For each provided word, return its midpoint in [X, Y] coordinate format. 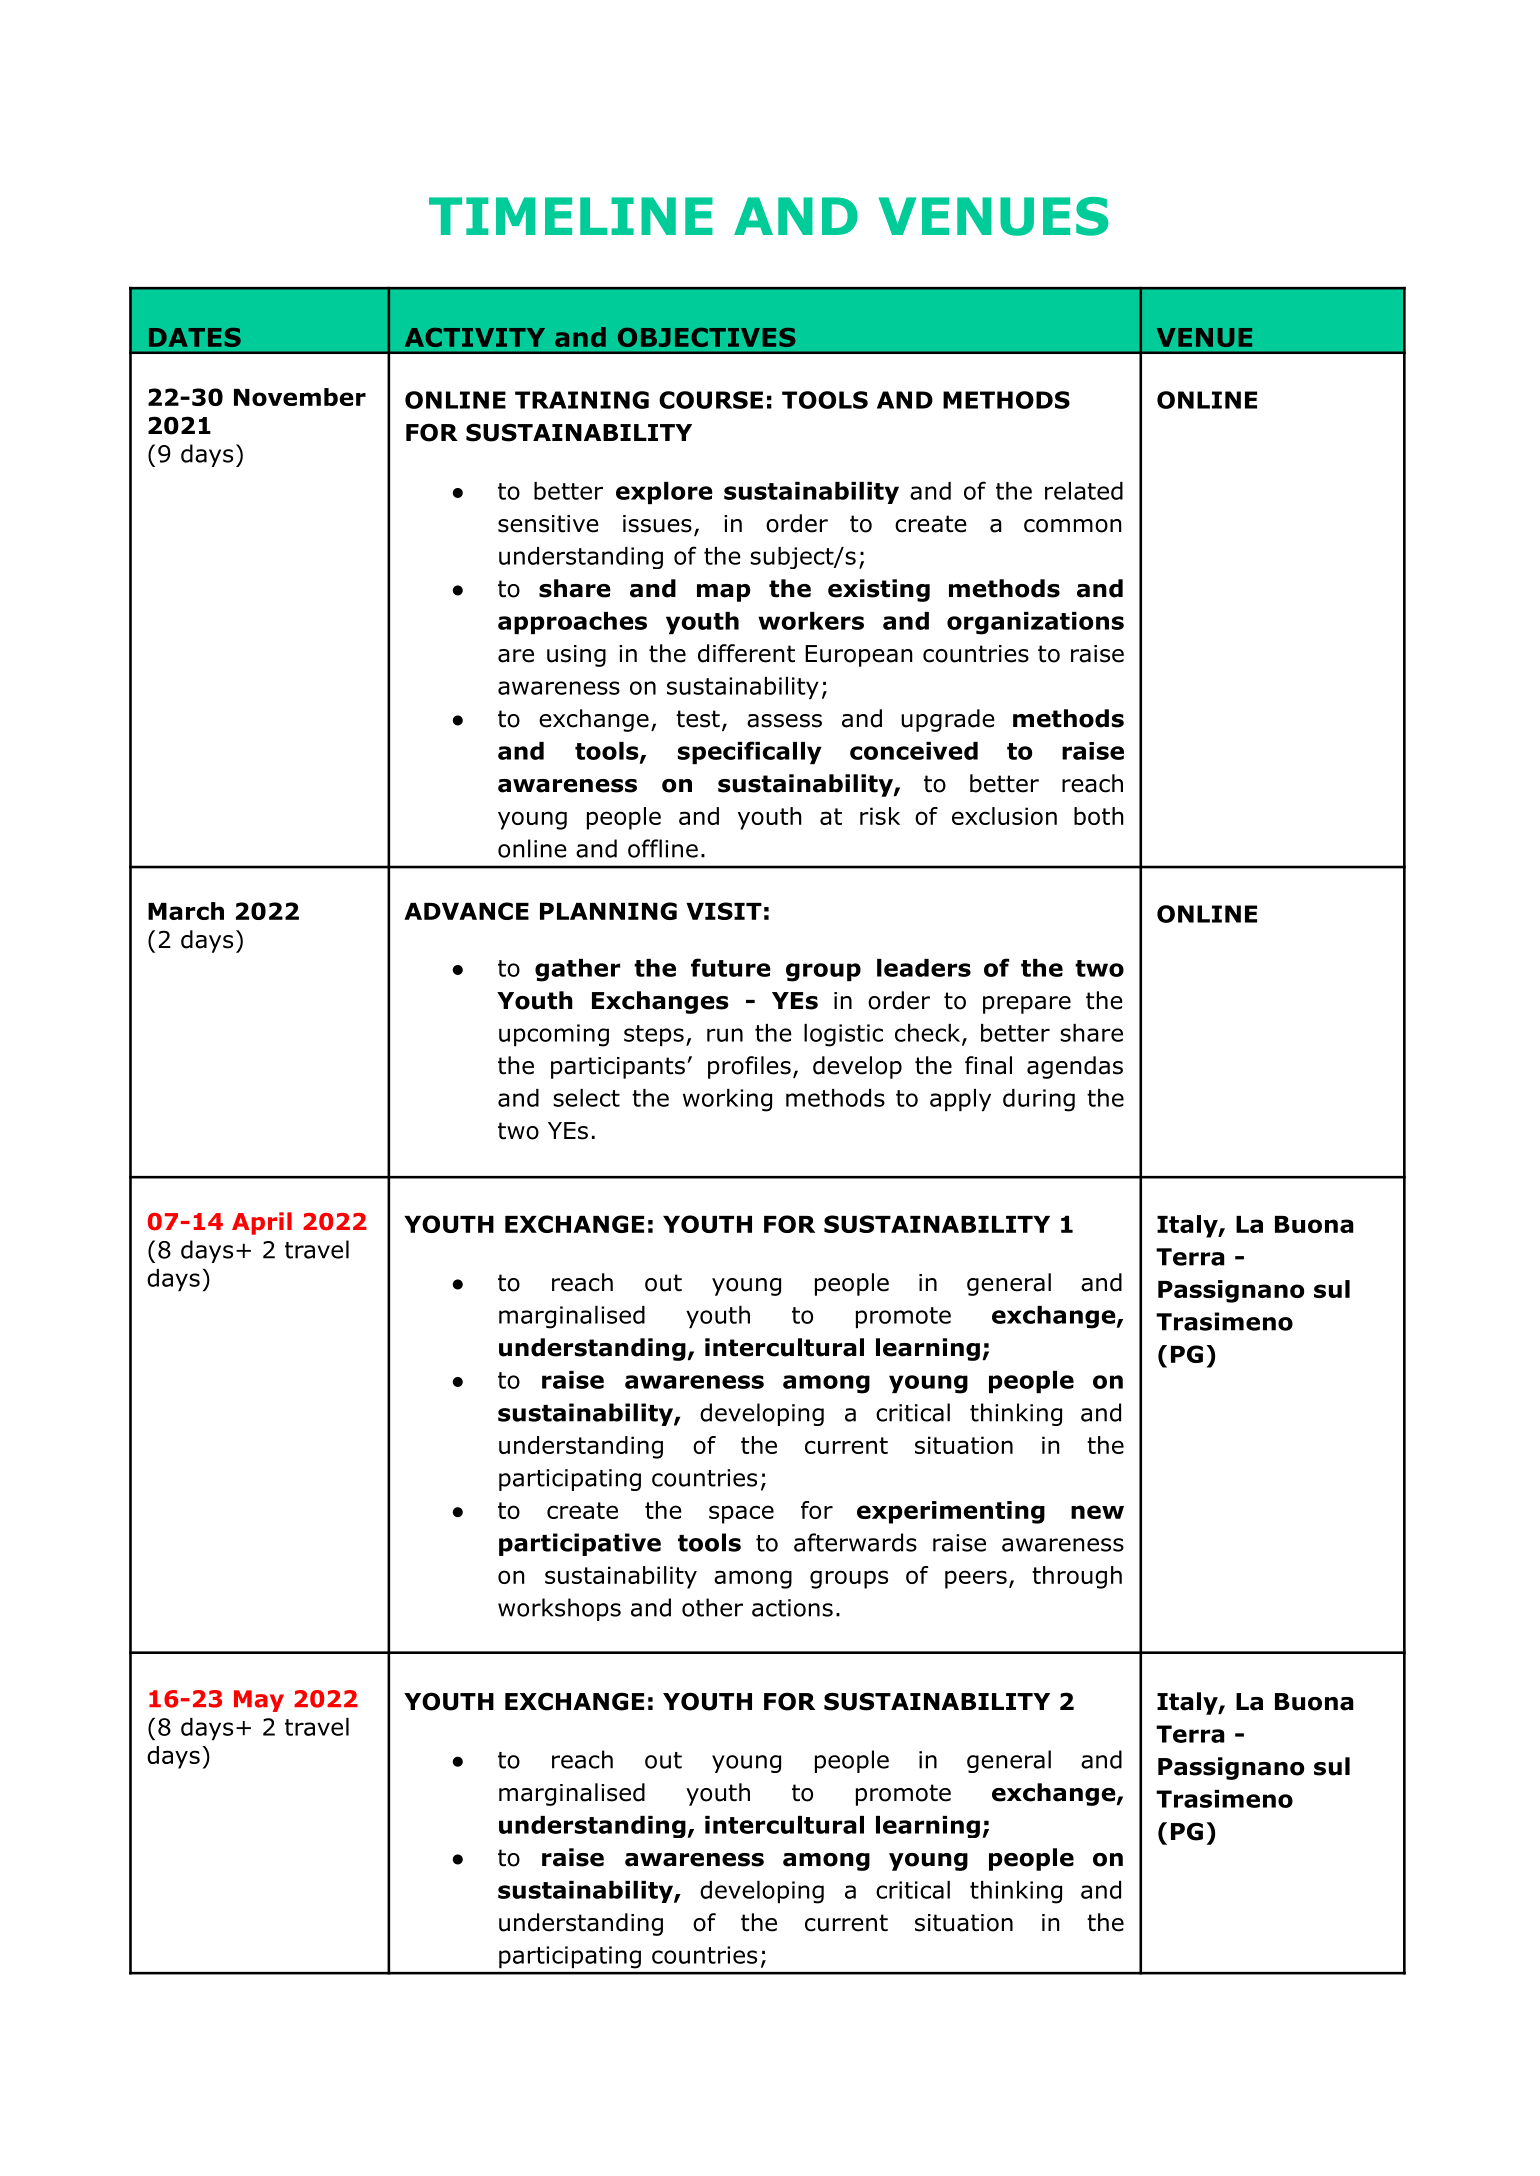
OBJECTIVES [707, 337]
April [262, 1223]
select [586, 1098]
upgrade [948, 720]
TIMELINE [571, 216]
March [186, 911]
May [259, 1701]
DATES [195, 337]
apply [960, 1100]
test [698, 719]
